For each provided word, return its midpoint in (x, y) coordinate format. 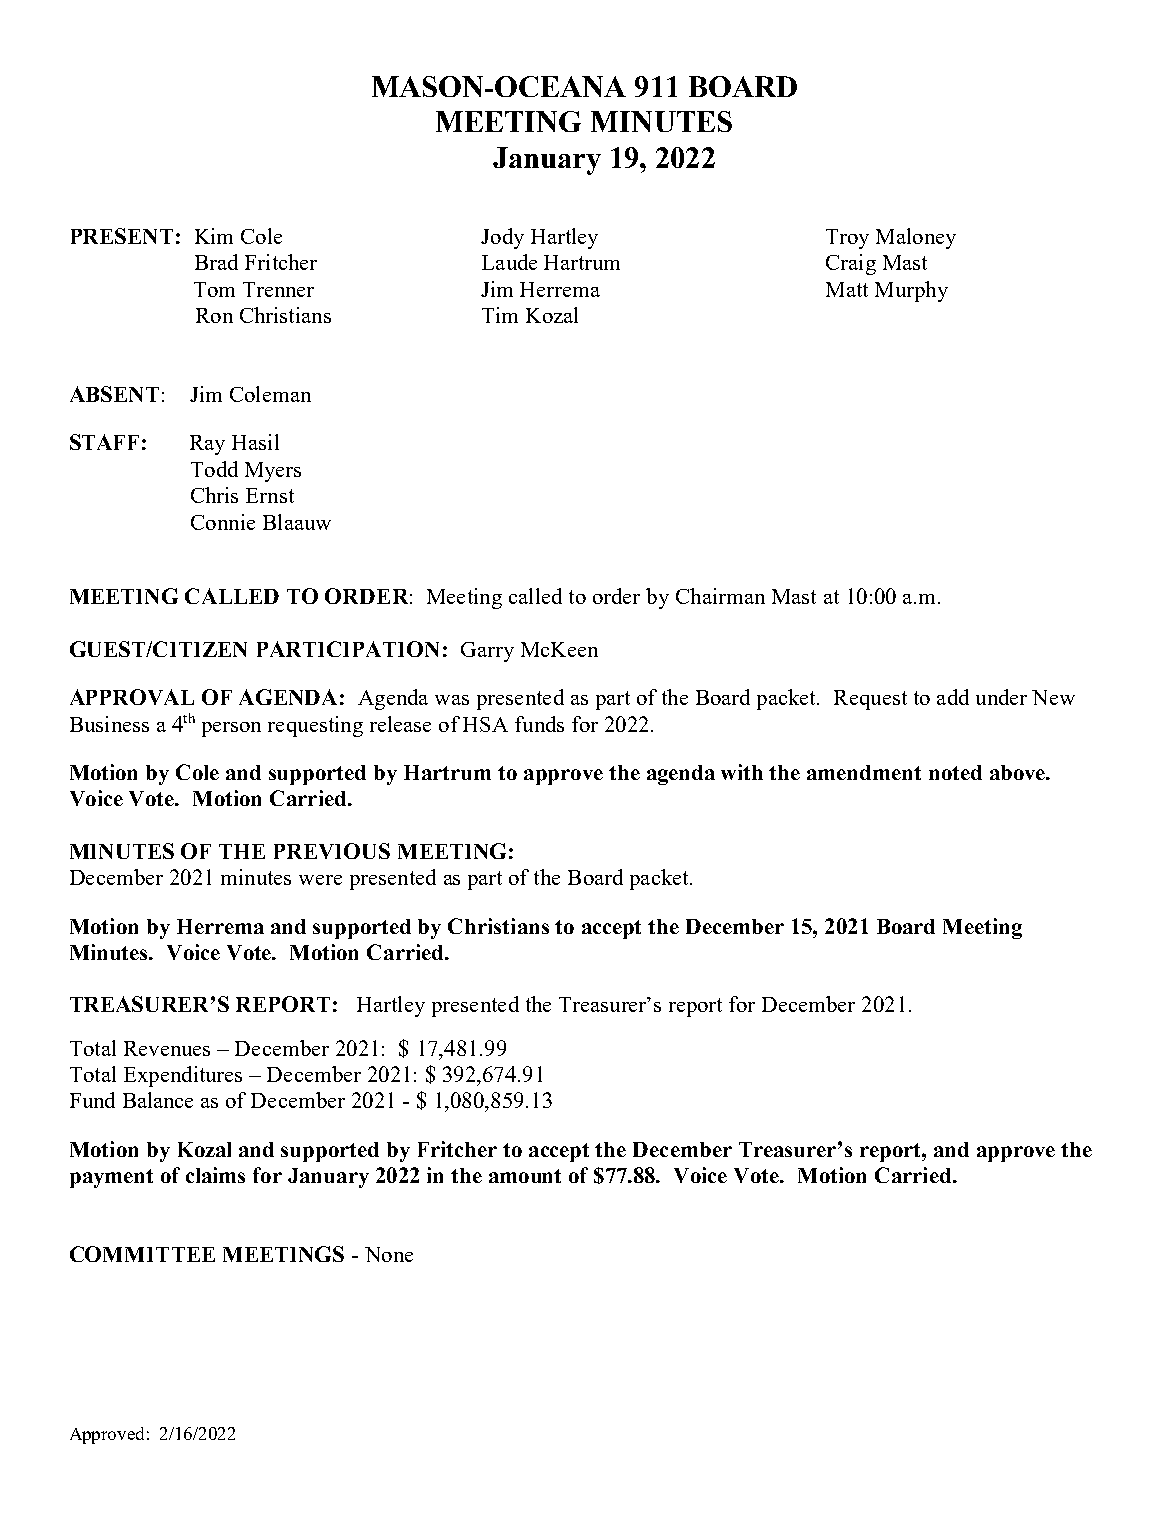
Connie (223, 522)
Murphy (911, 291)
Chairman (720, 596)
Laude (509, 262)
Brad (216, 262)
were (320, 880)
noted (955, 772)
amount (525, 1176)
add (953, 697)
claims (215, 1175)
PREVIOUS (332, 851)
